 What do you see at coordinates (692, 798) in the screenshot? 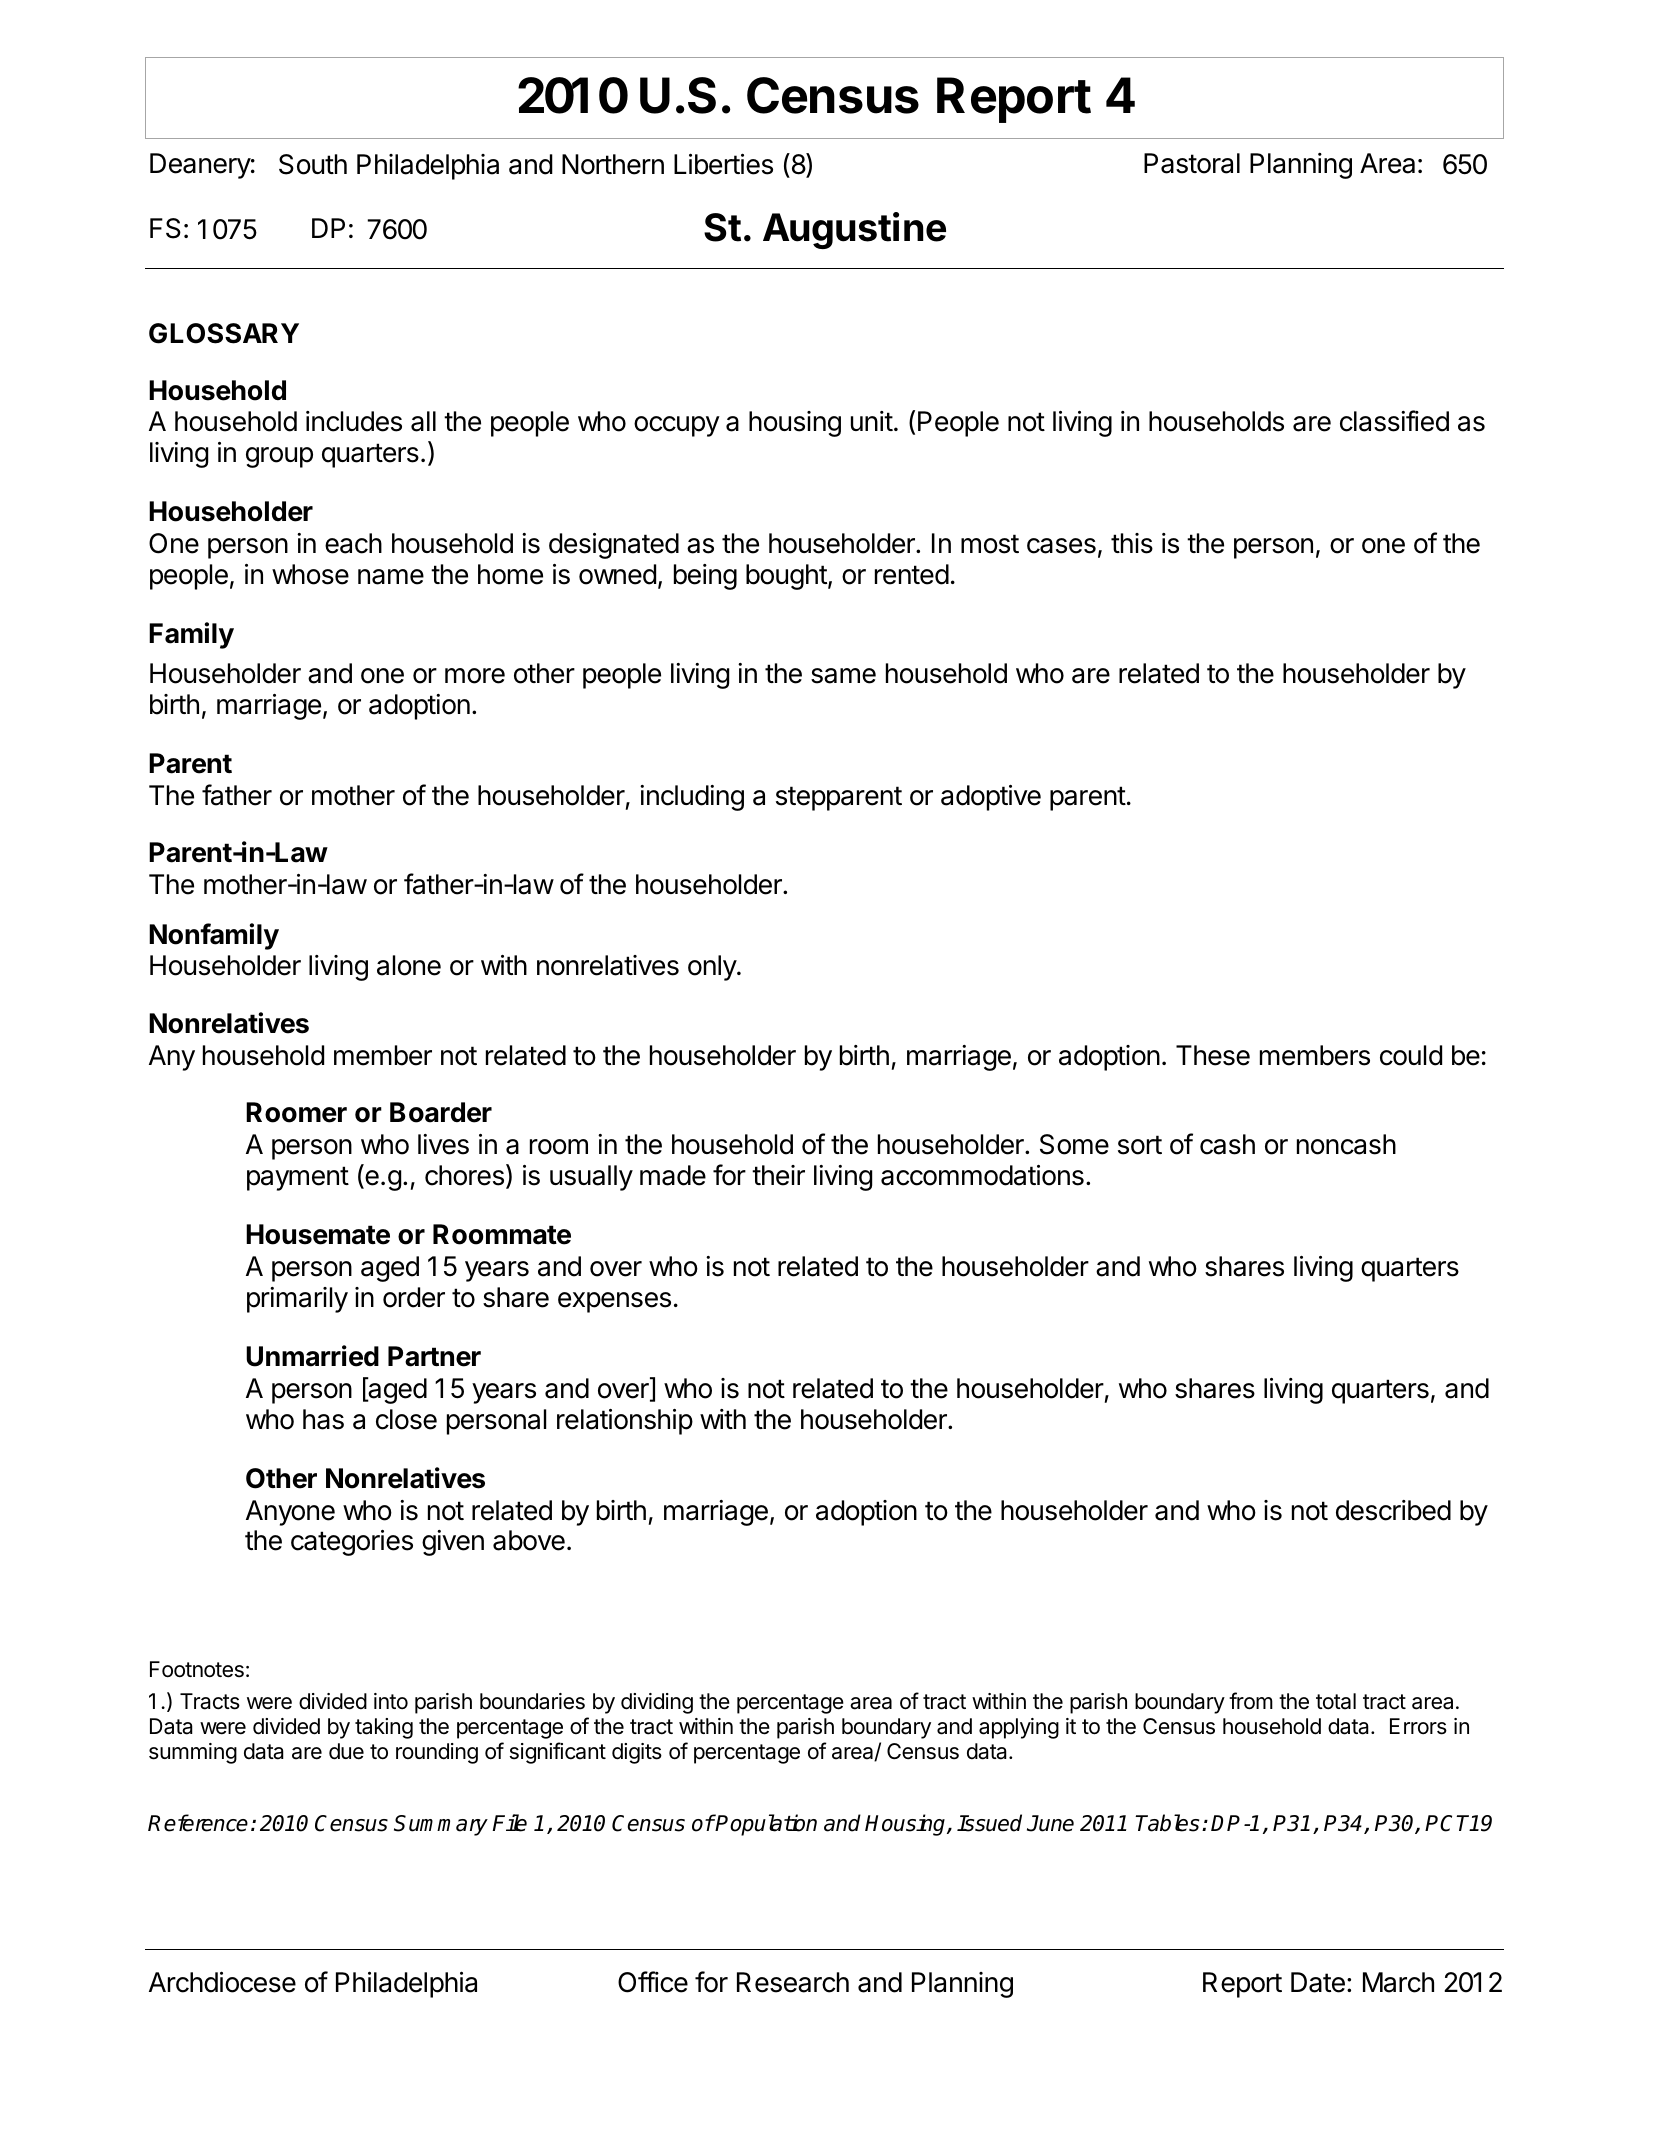
I see `including` at bounding box center [692, 798].
